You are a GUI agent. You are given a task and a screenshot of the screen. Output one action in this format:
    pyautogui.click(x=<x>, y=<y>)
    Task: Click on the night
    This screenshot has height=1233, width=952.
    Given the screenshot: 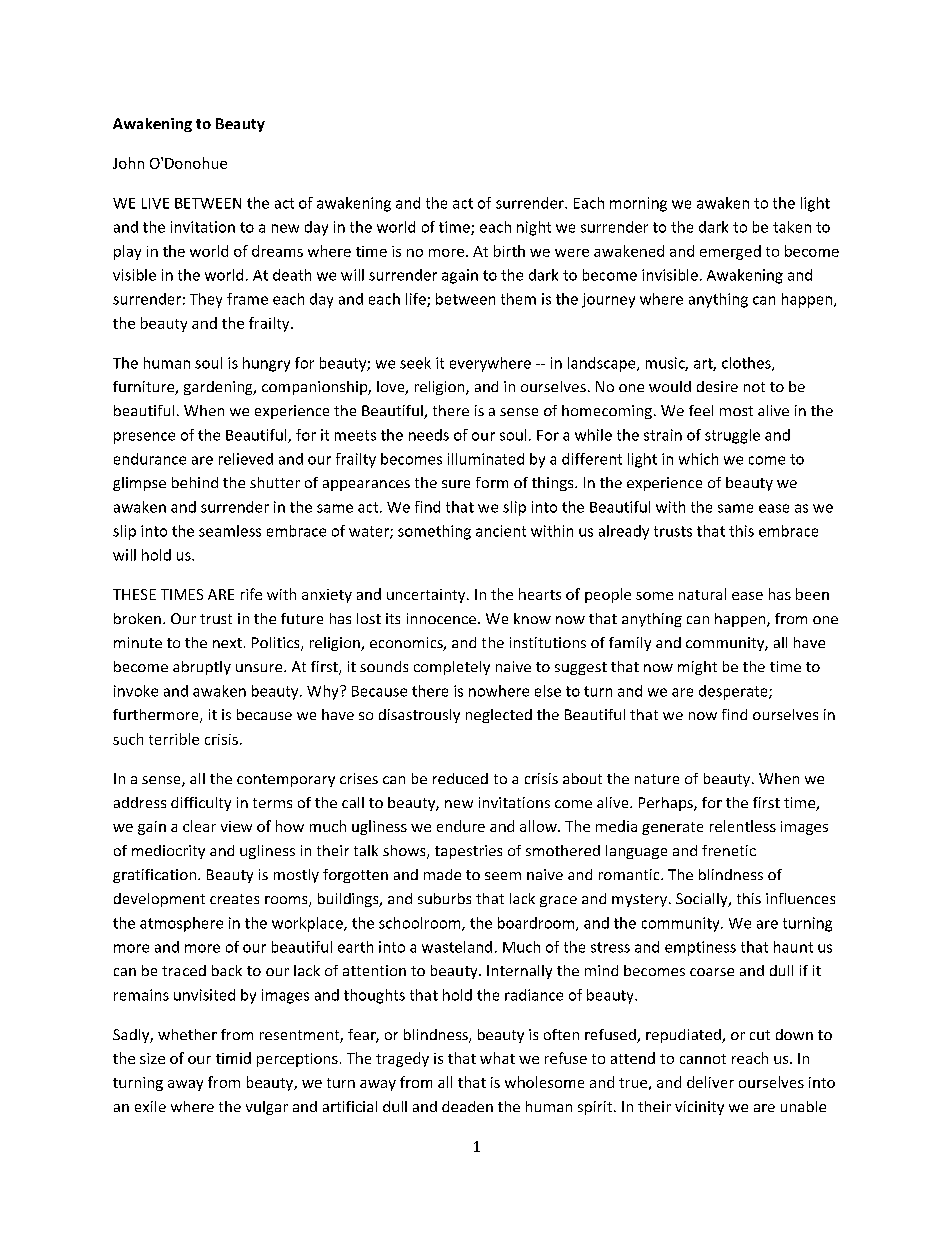 What is the action you would take?
    pyautogui.click(x=534, y=228)
